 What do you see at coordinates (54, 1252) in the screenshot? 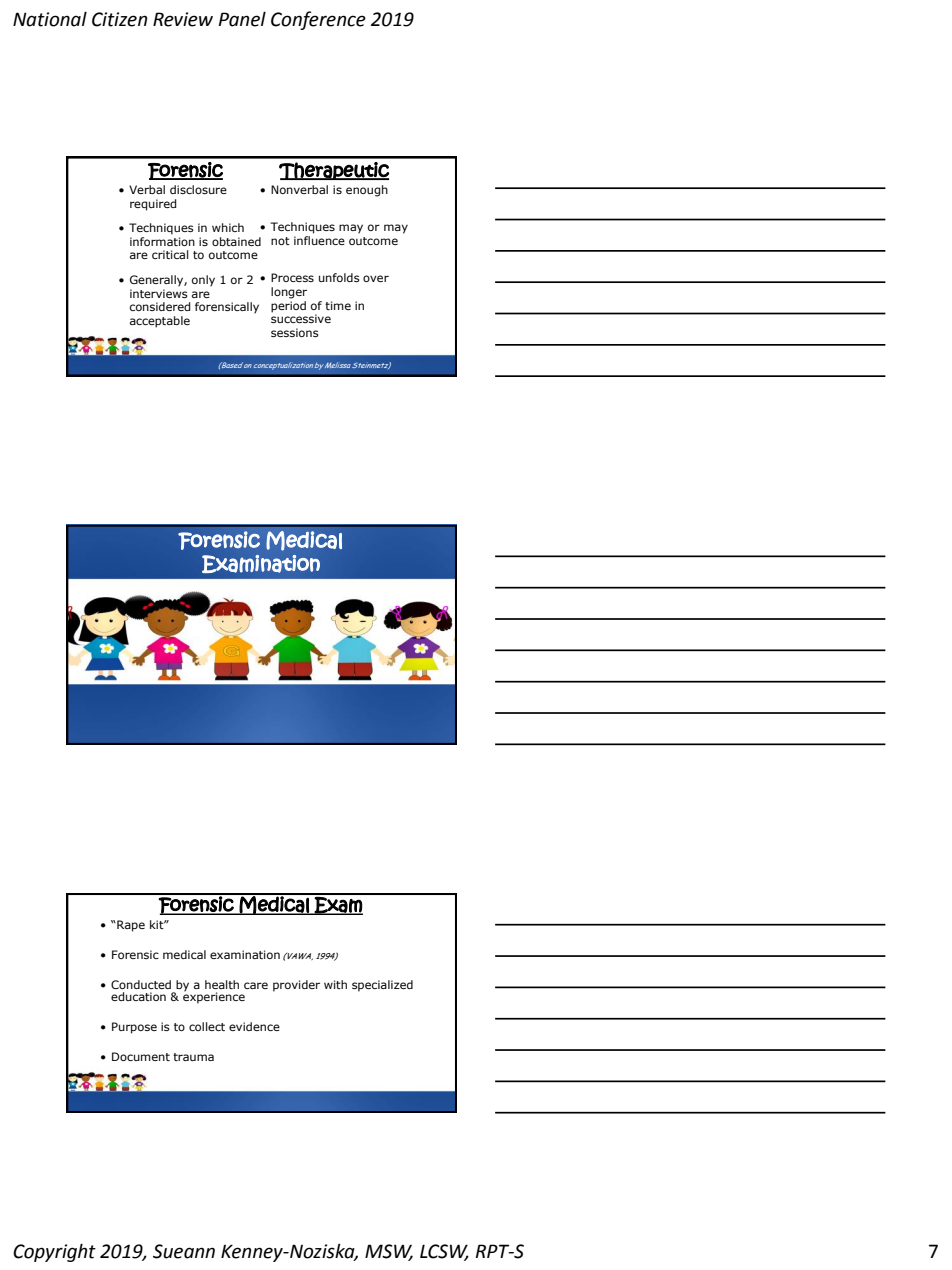
I see `Copyright` at bounding box center [54, 1252].
